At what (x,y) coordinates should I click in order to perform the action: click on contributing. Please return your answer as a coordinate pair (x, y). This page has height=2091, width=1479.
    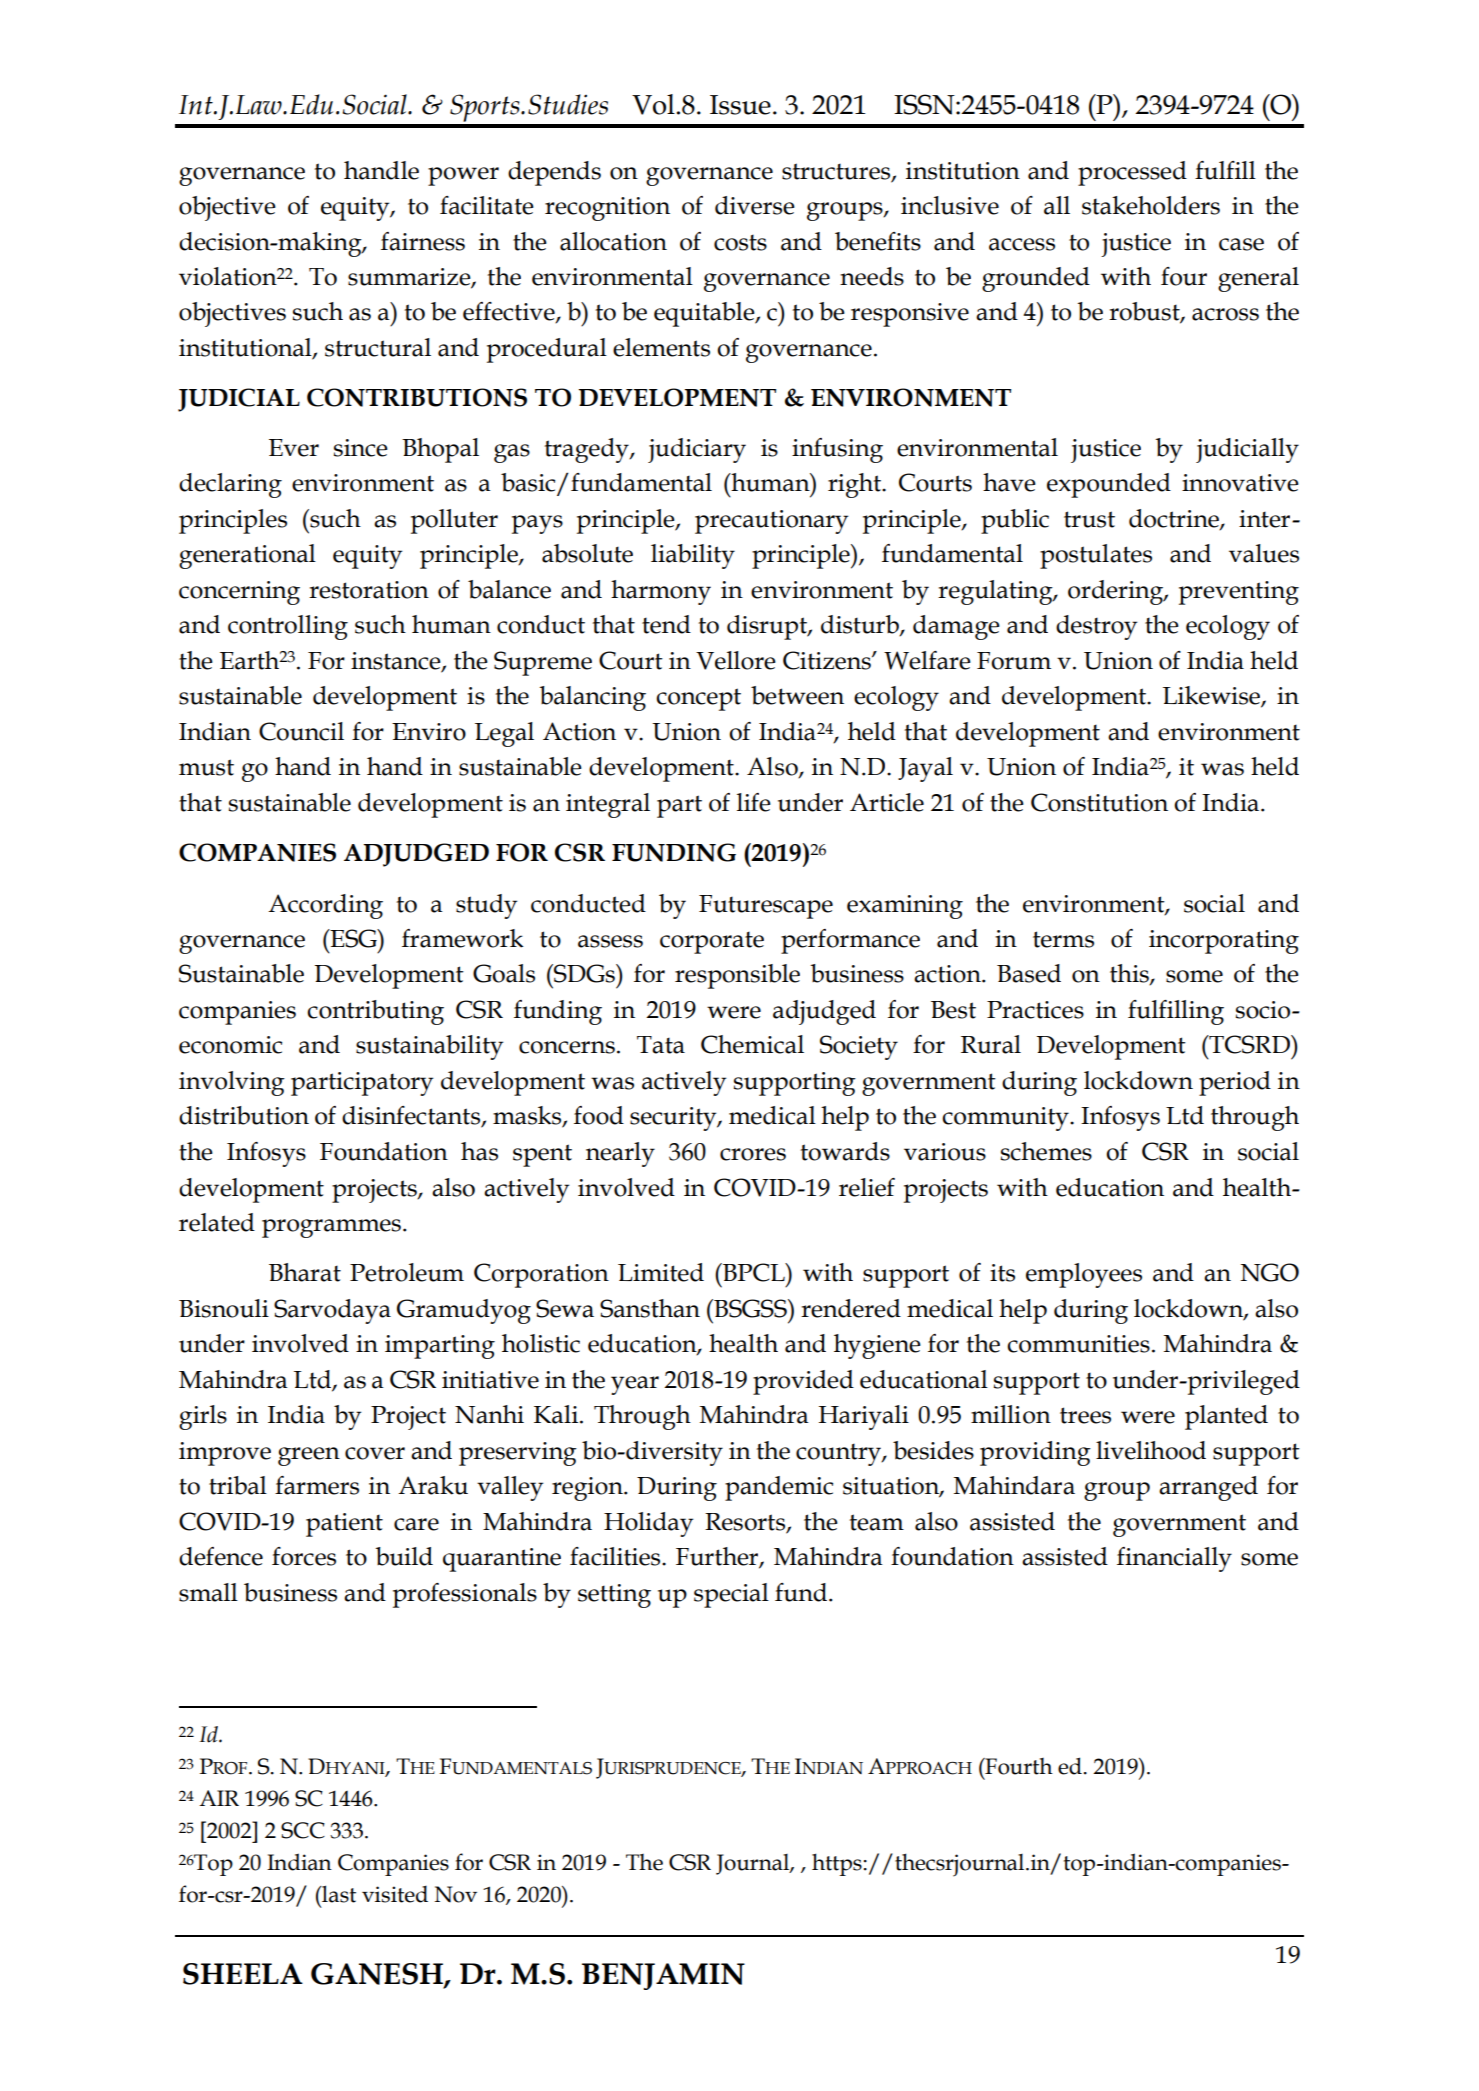
    Looking at the image, I should click on (375, 1012).
